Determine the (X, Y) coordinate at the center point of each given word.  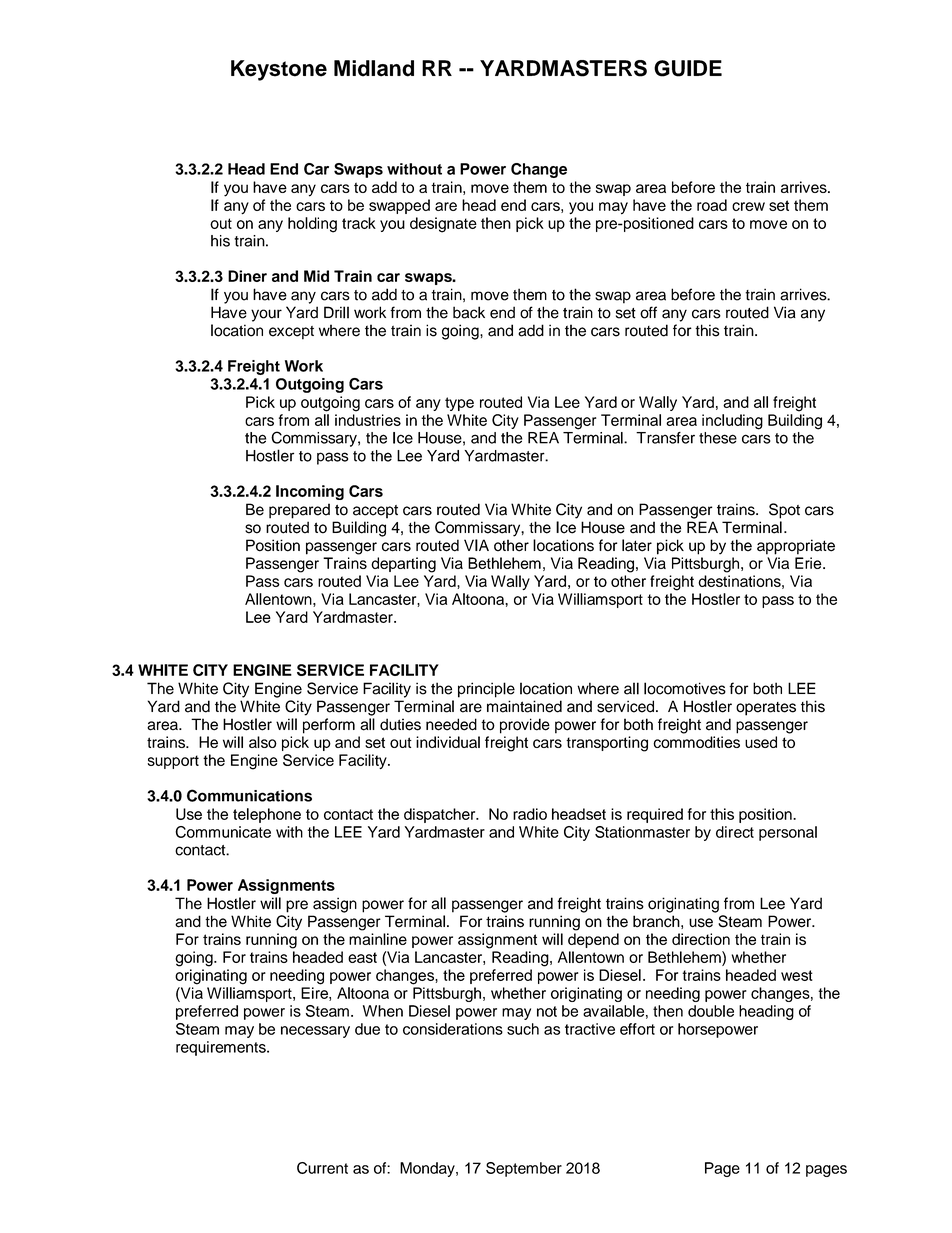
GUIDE (688, 68)
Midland (374, 68)
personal (788, 833)
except (291, 333)
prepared (299, 511)
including (732, 422)
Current (322, 1168)
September (524, 1169)
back (469, 312)
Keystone (279, 70)
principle (486, 690)
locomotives (685, 688)
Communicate (223, 832)
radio (530, 814)
